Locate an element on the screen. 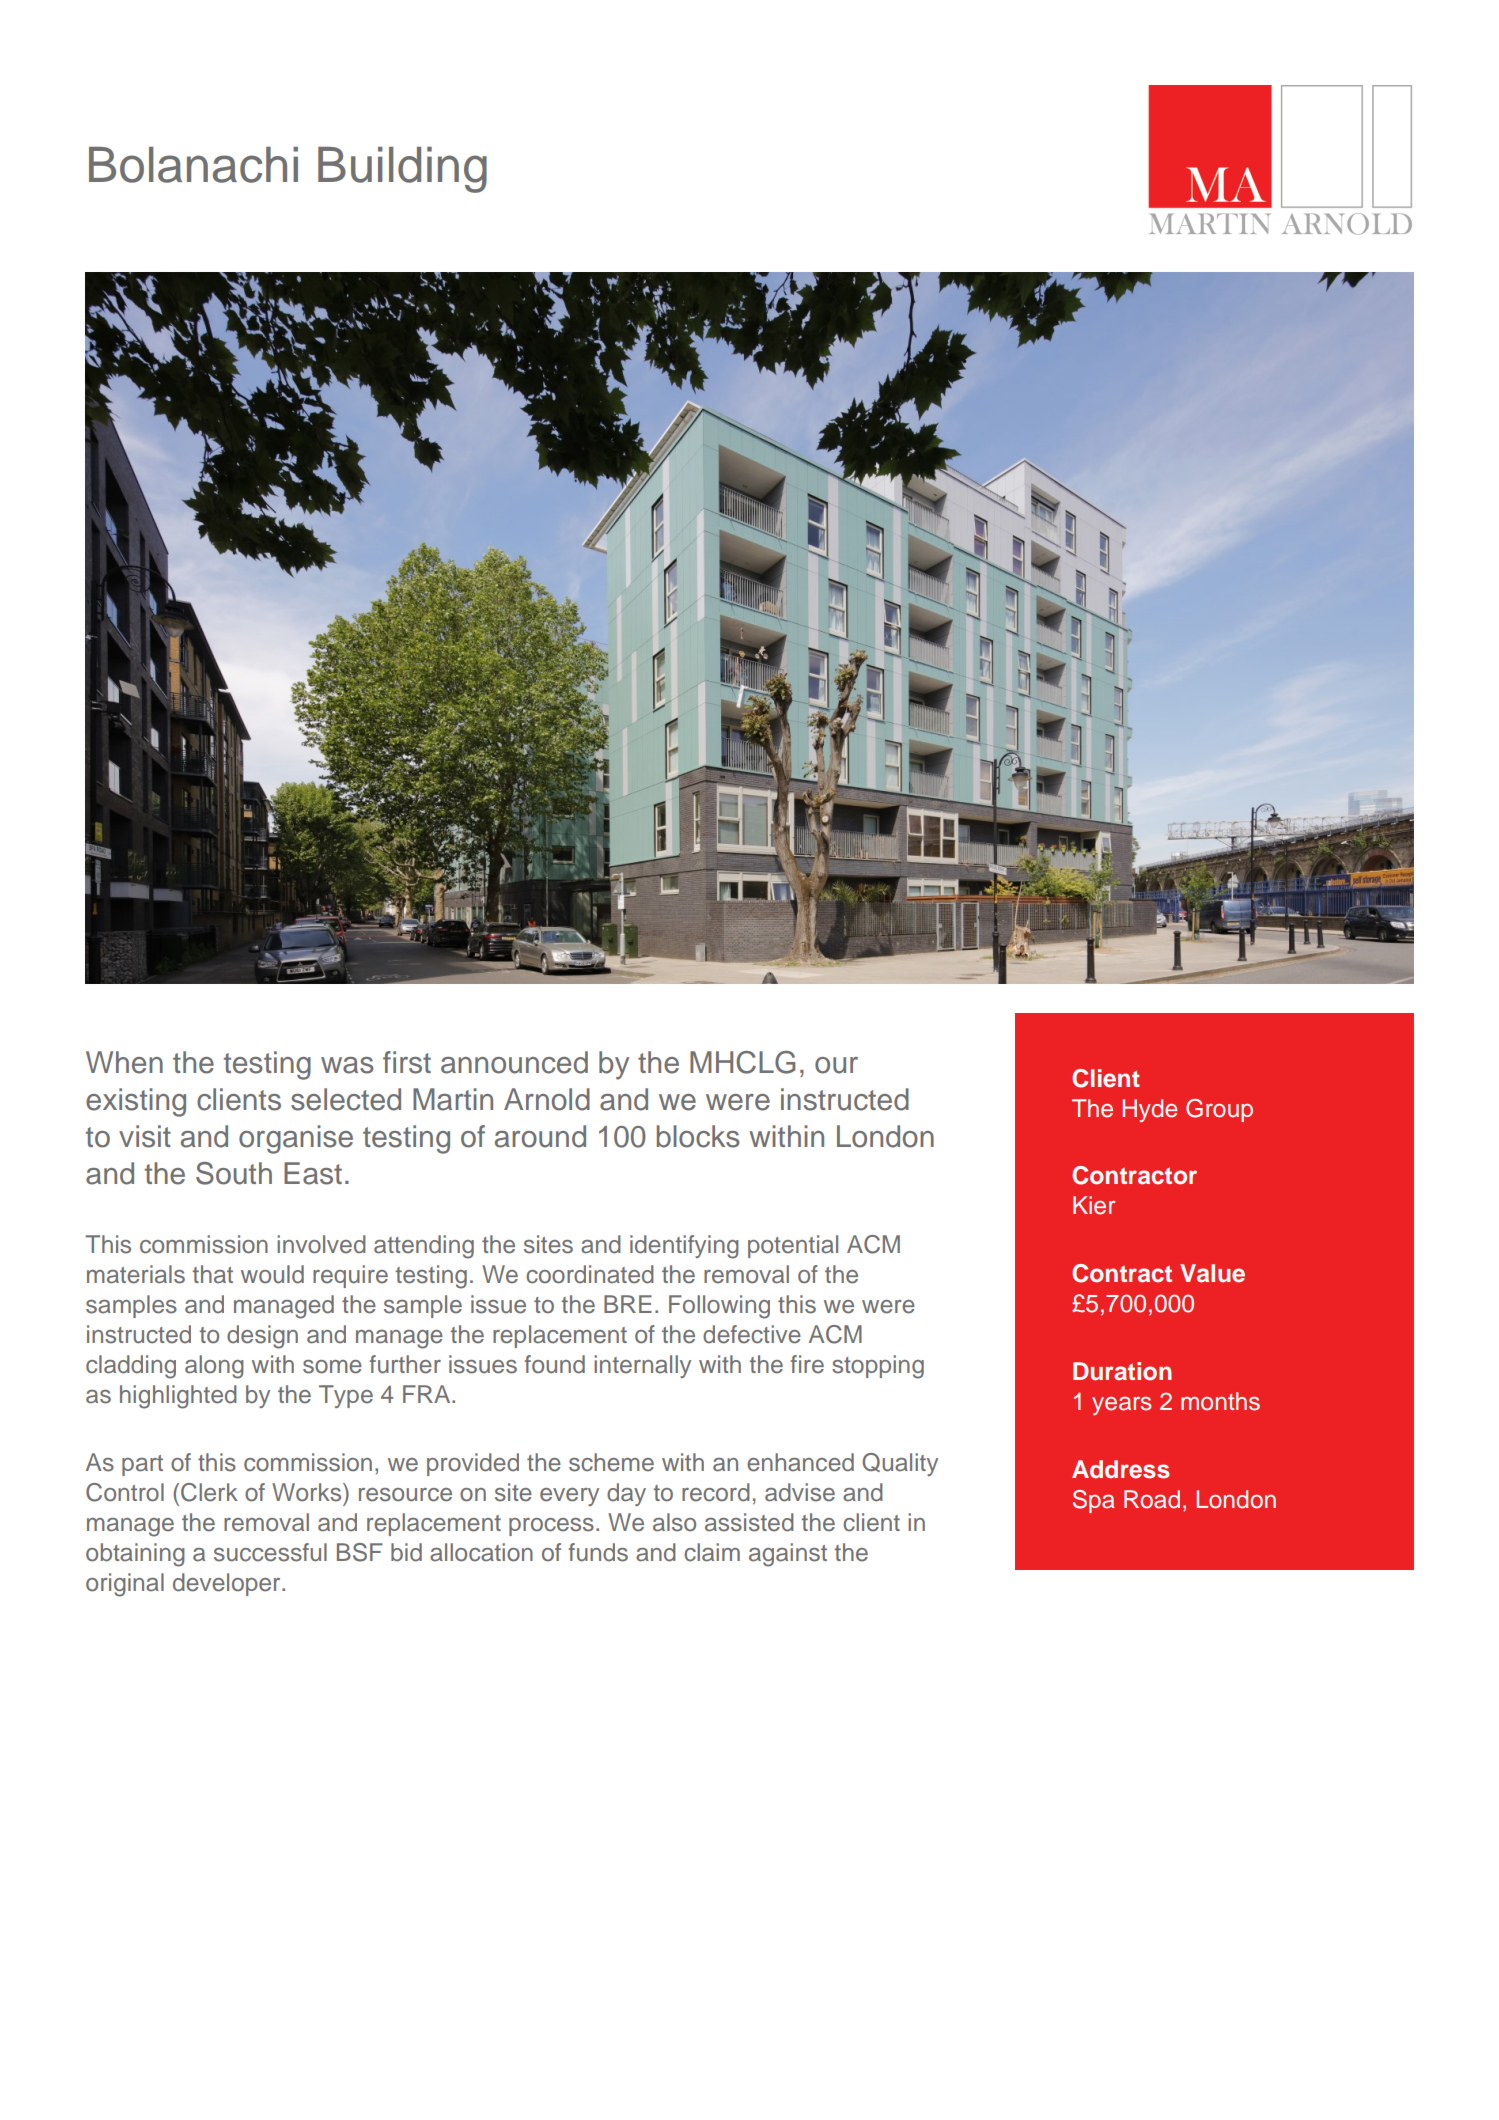  Building is located at coordinates (402, 170).
